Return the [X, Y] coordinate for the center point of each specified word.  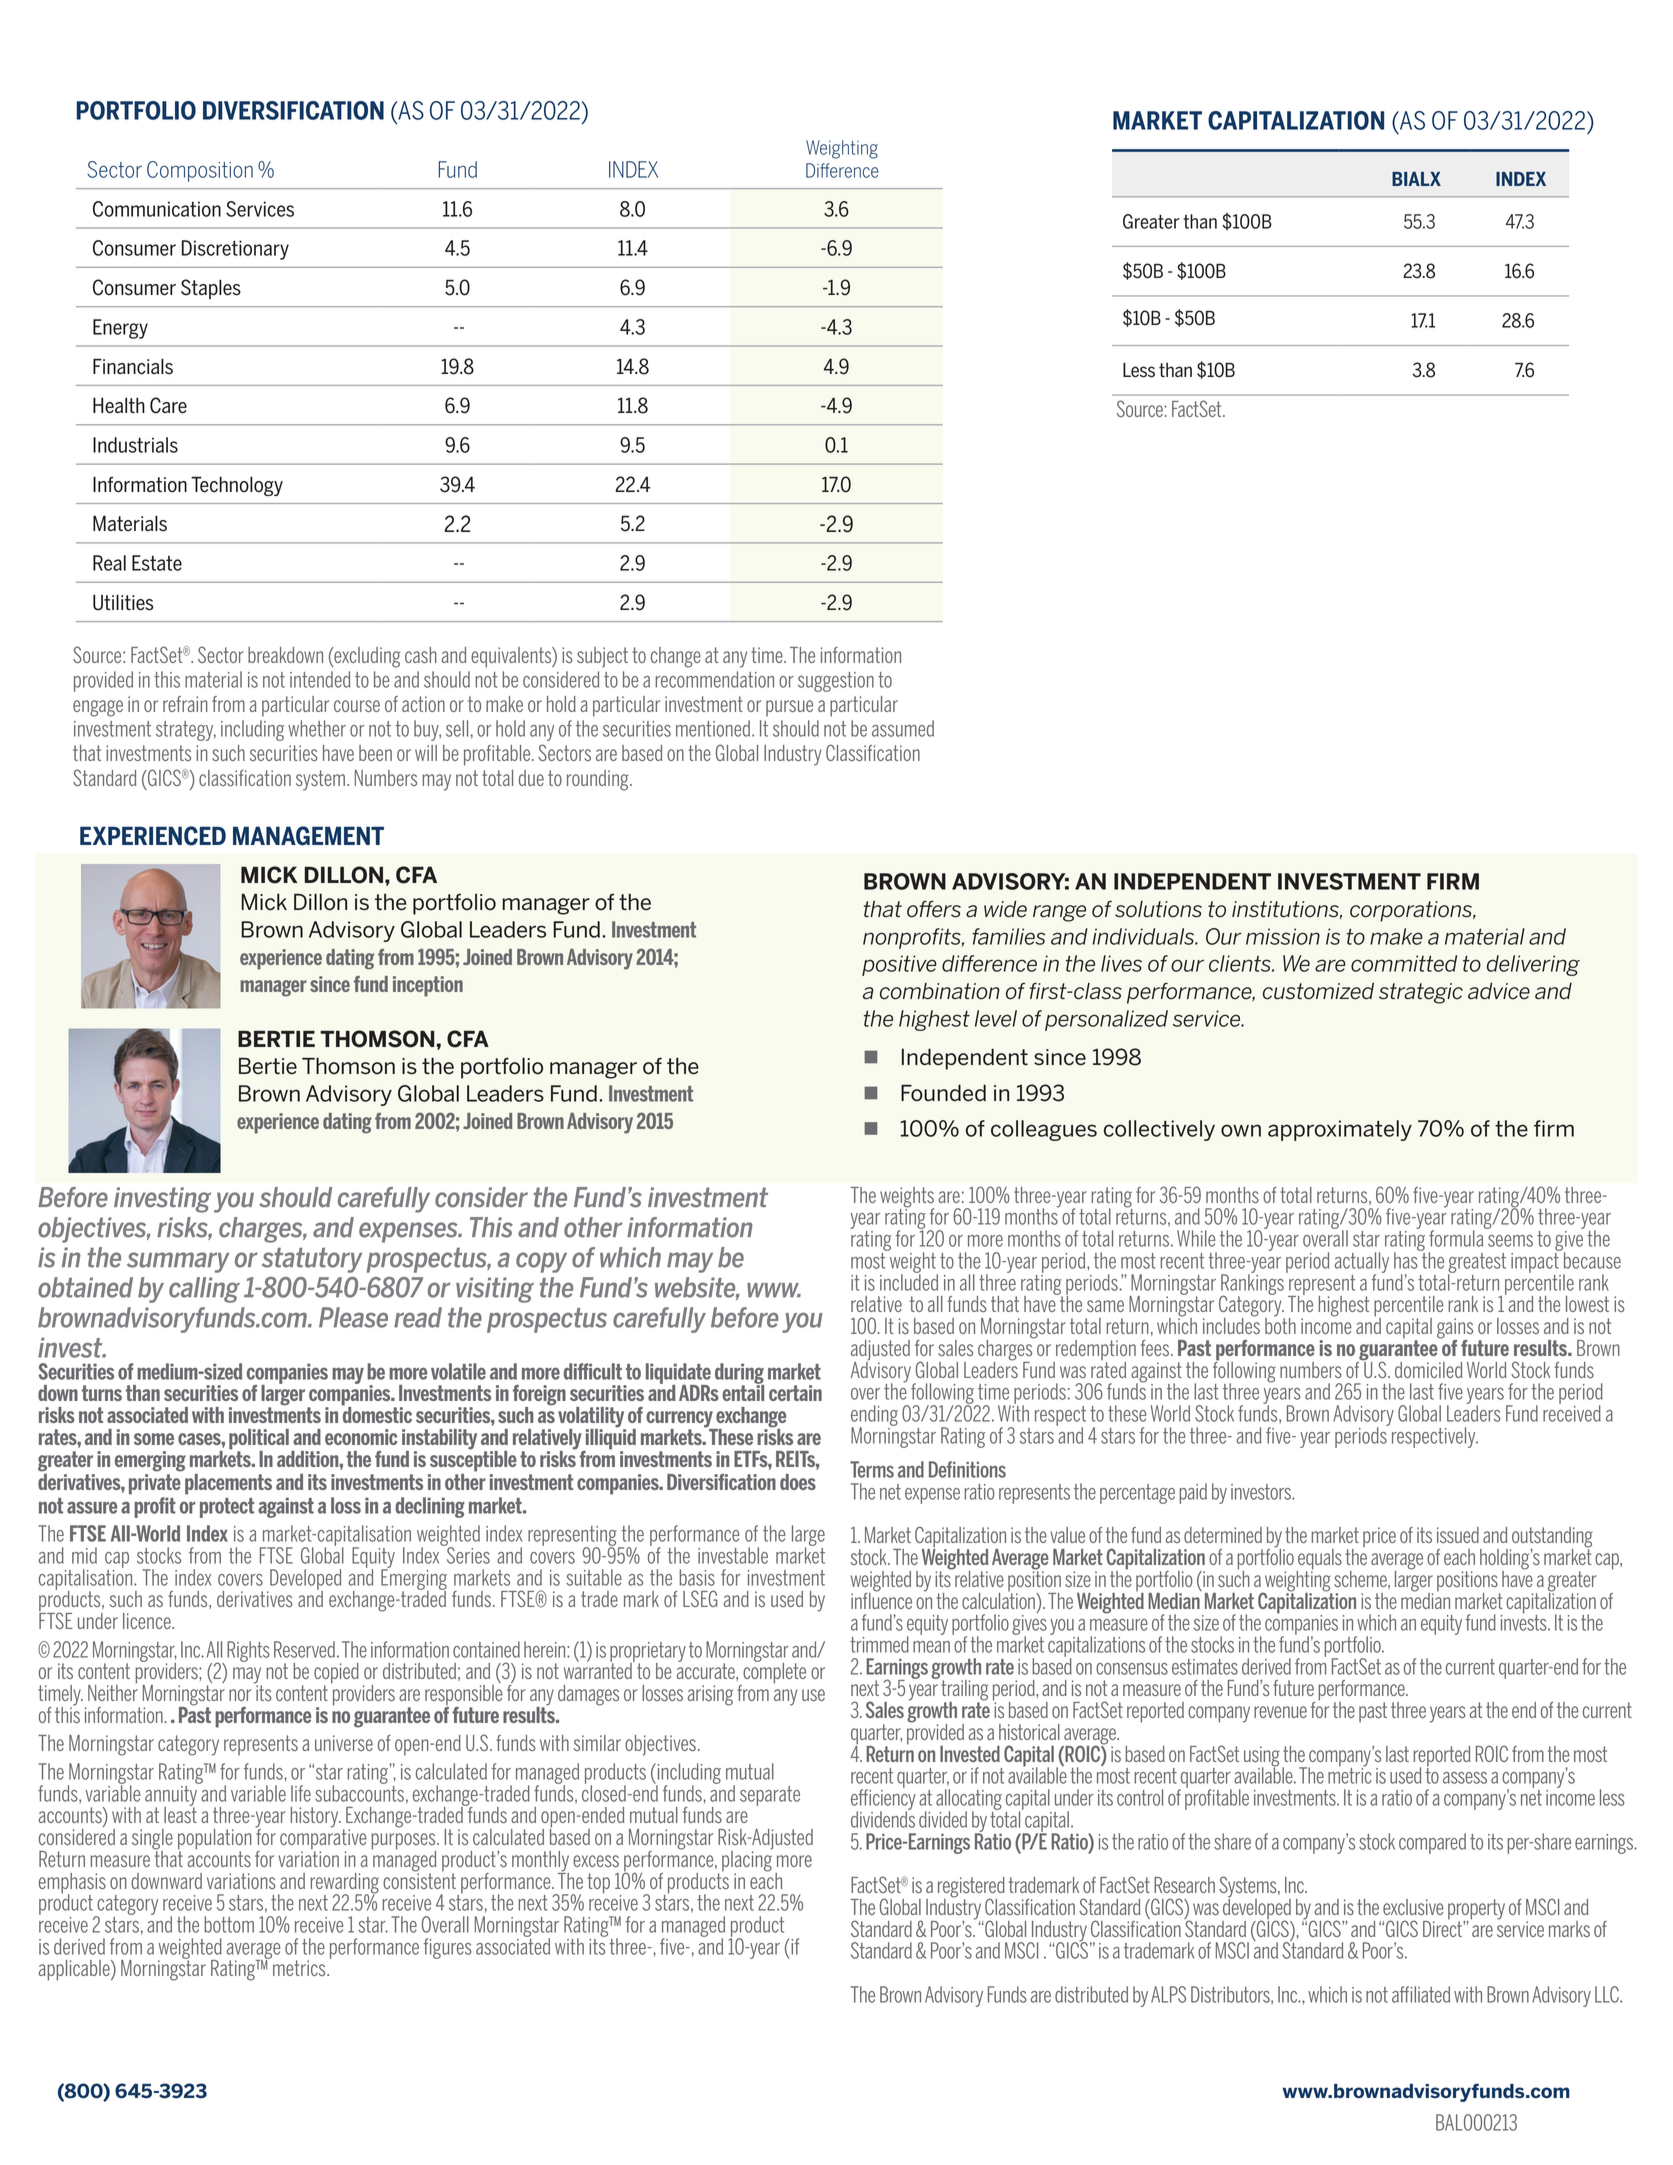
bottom [229, 1924]
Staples [211, 289]
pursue [789, 708]
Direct [1443, 1927]
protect [227, 1508]
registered [971, 1888]
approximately [1340, 1130]
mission [1283, 936]
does [798, 1482]
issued [1458, 1535]
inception [428, 986]
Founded [943, 1093]
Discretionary [235, 250]
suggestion [836, 682]
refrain [185, 704]
